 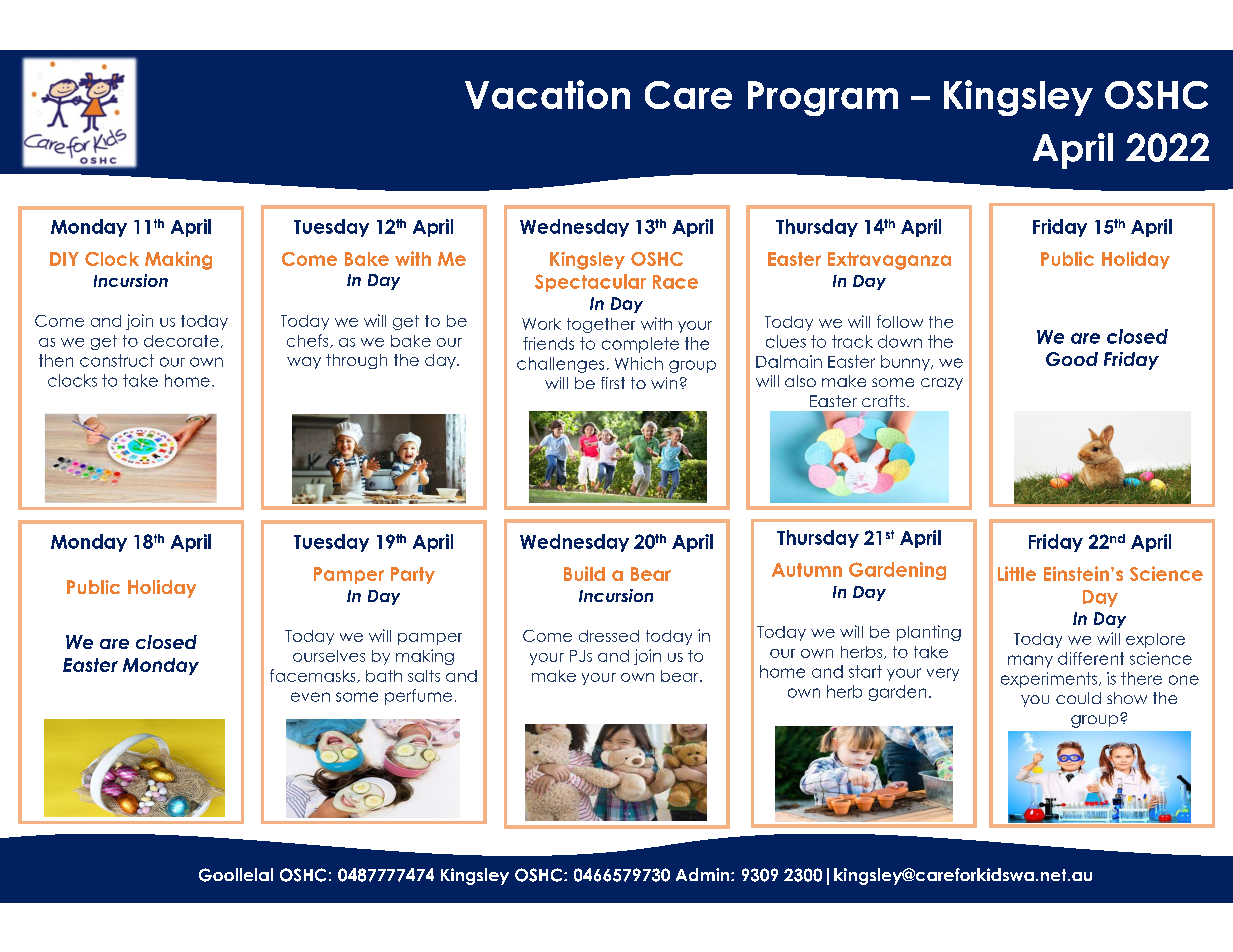 I want to click on Little, so click(x=1017, y=573).
